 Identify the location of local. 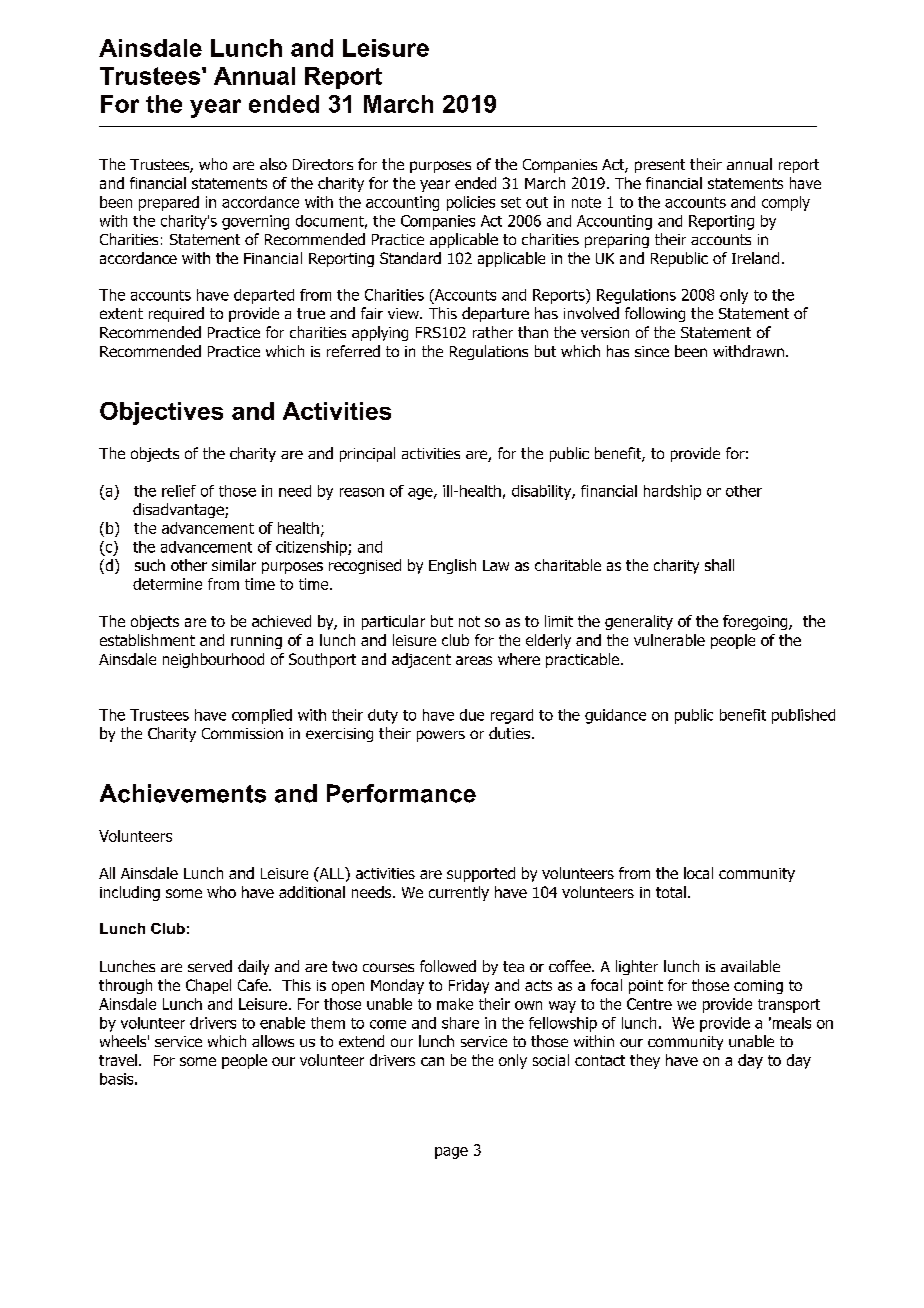
(698, 873).
